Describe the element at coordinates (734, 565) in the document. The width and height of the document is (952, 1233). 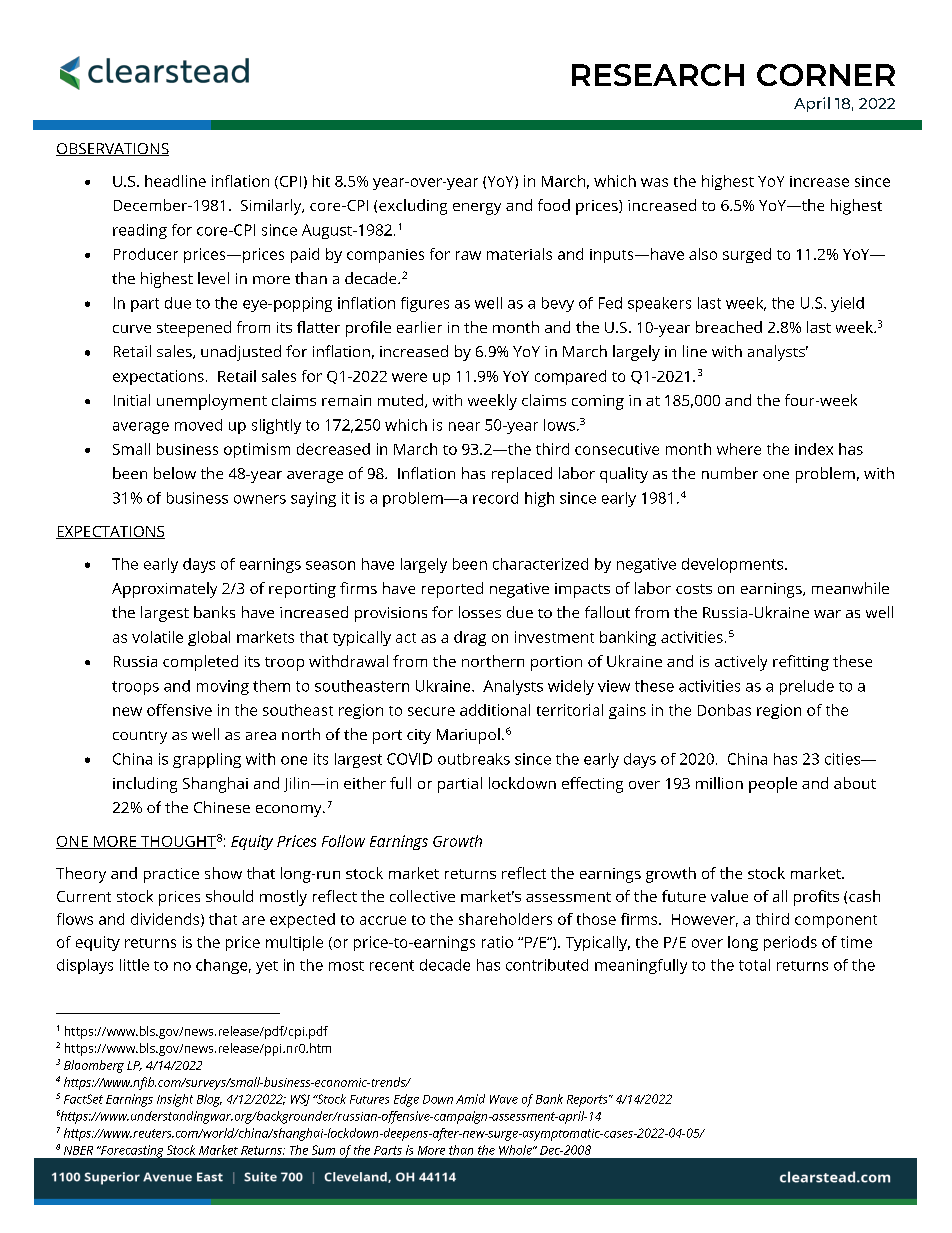
I see `developments` at that location.
